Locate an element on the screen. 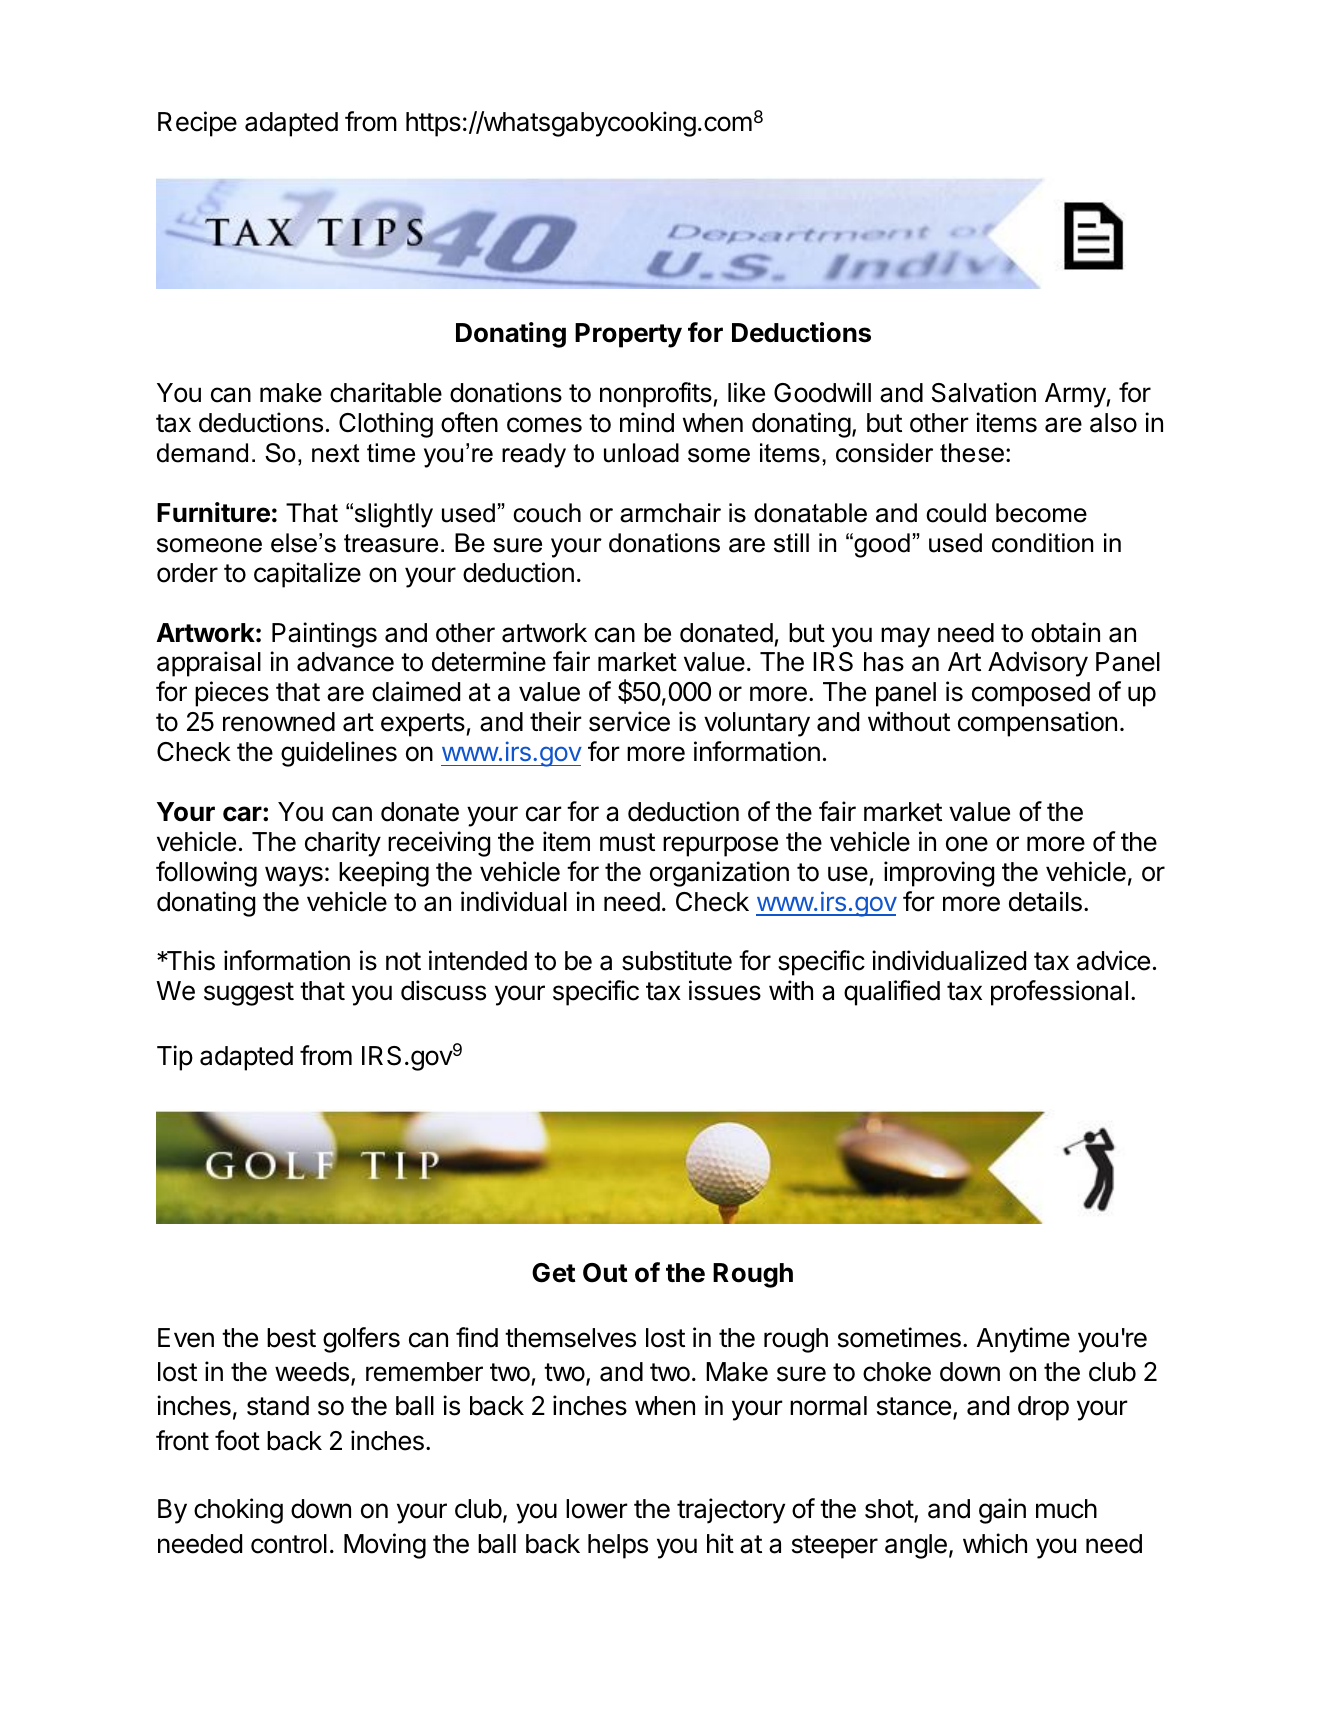 Image resolution: width=1326 pixels, height=1716 pixels. these is located at coordinates (972, 453).
